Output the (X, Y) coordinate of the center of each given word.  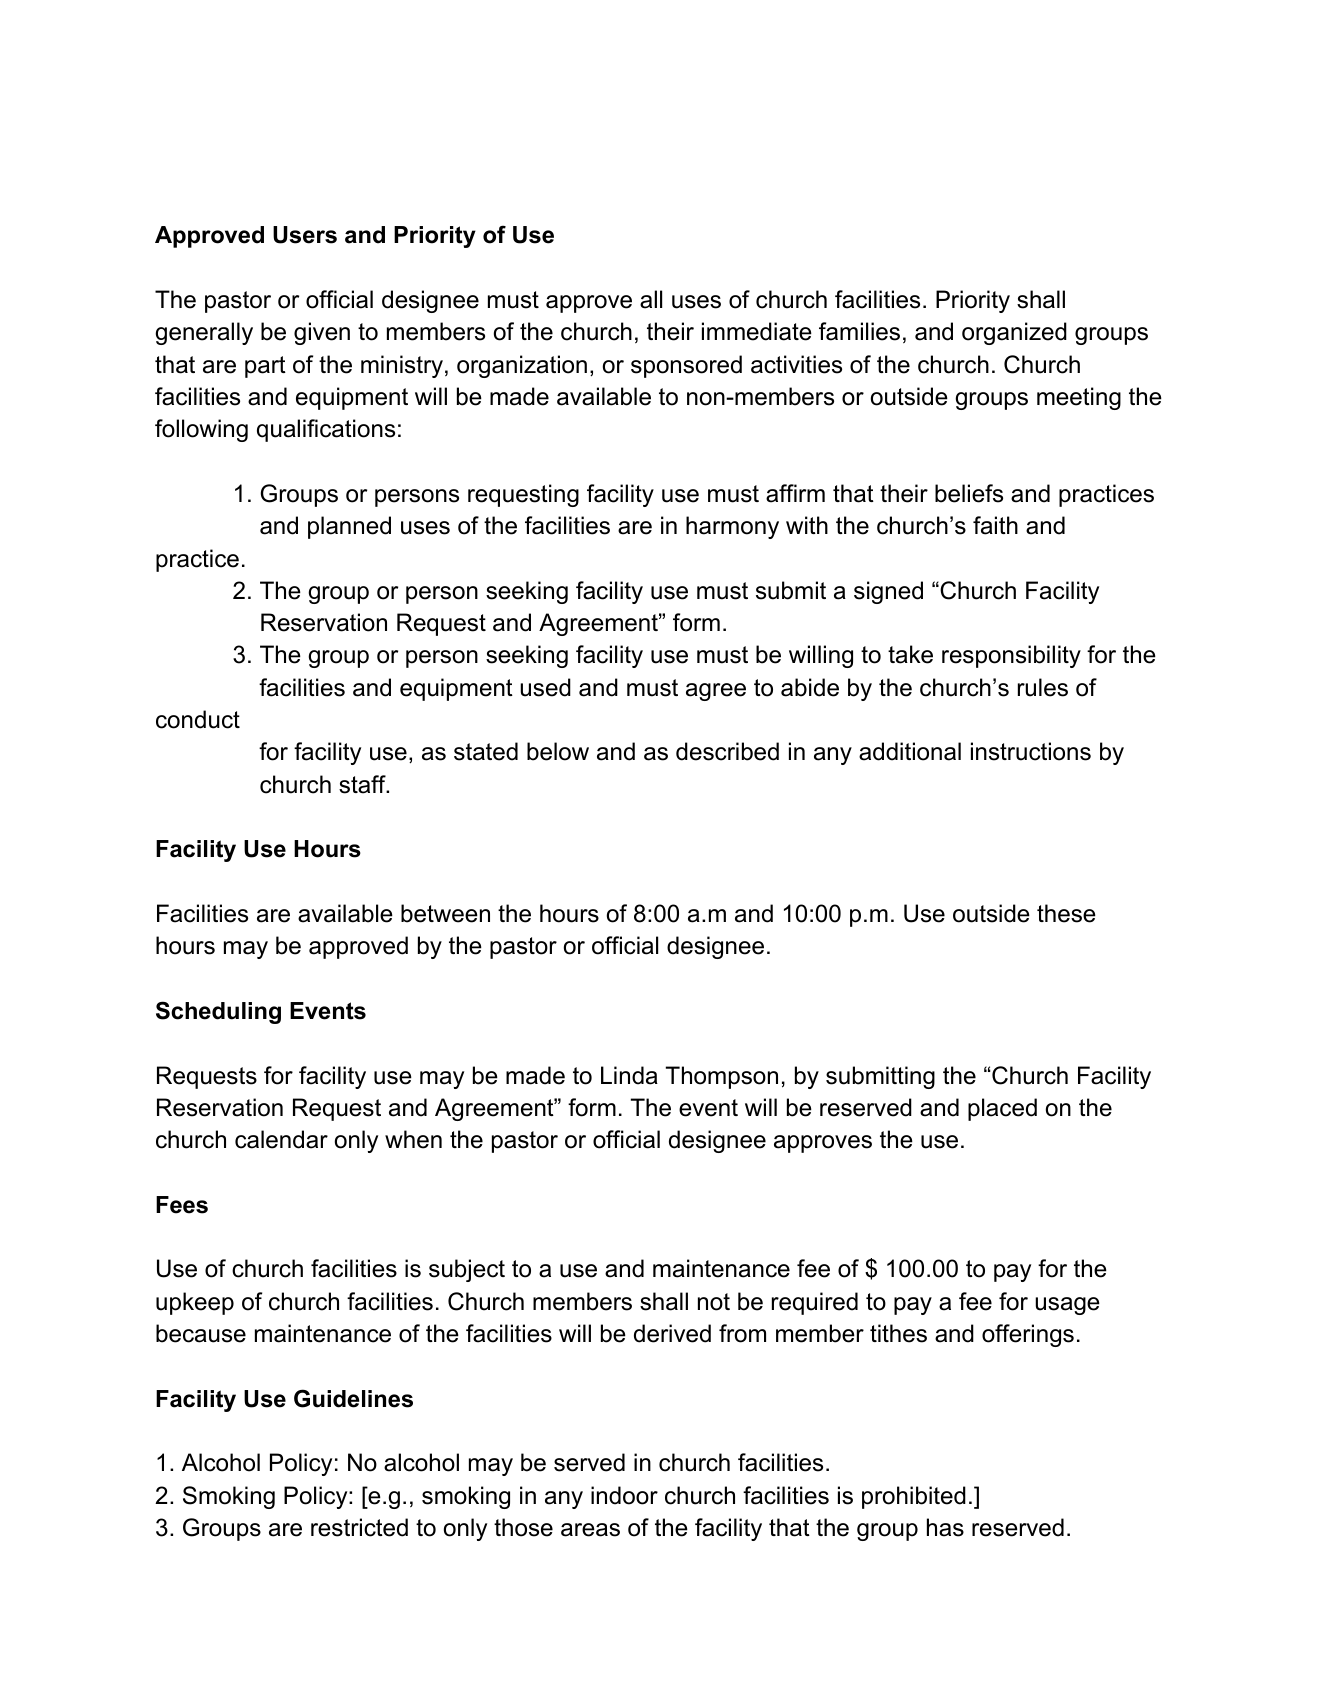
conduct (198, 719)
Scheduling (218, 1012)
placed (1002, 1109)
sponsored (686, 366)
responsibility (1011, 656)
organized (1014, 333)
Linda (629, 1075)
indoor (624, 1495)
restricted (359, 1527)
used (545, 687)
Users (305, 235)
